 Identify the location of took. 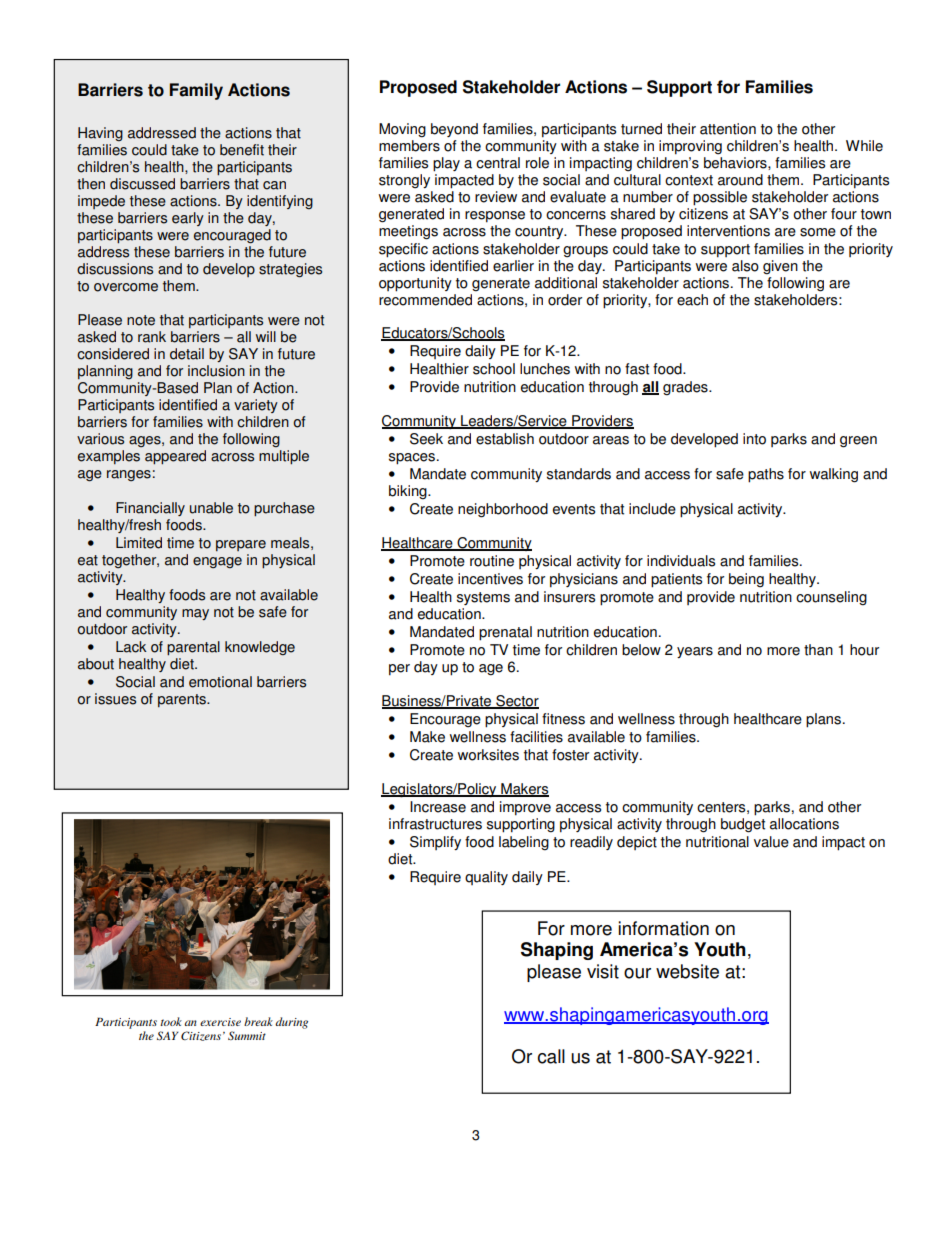
(171, 1021).
